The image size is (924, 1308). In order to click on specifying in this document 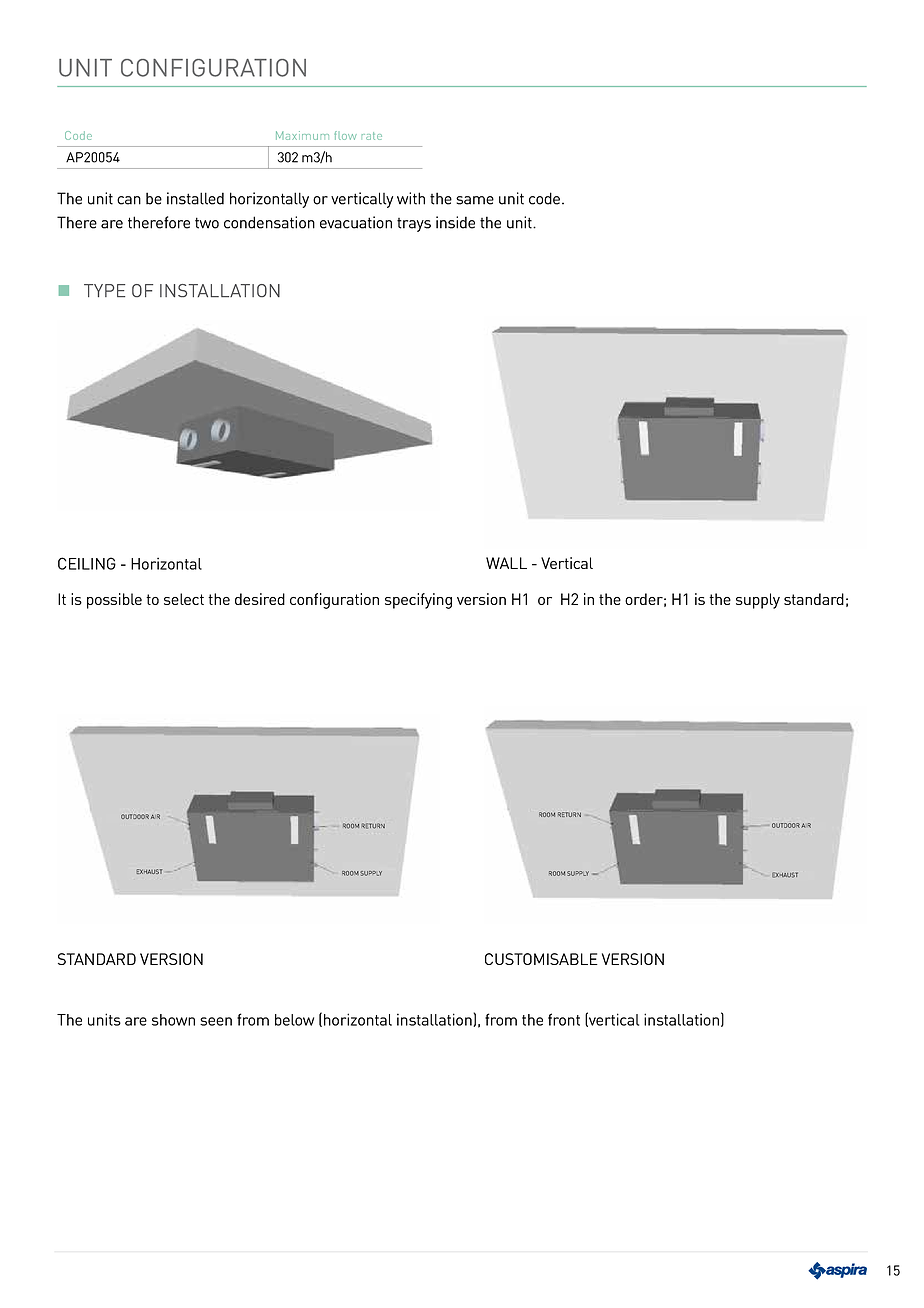, I will do `click(418, 601)`.
